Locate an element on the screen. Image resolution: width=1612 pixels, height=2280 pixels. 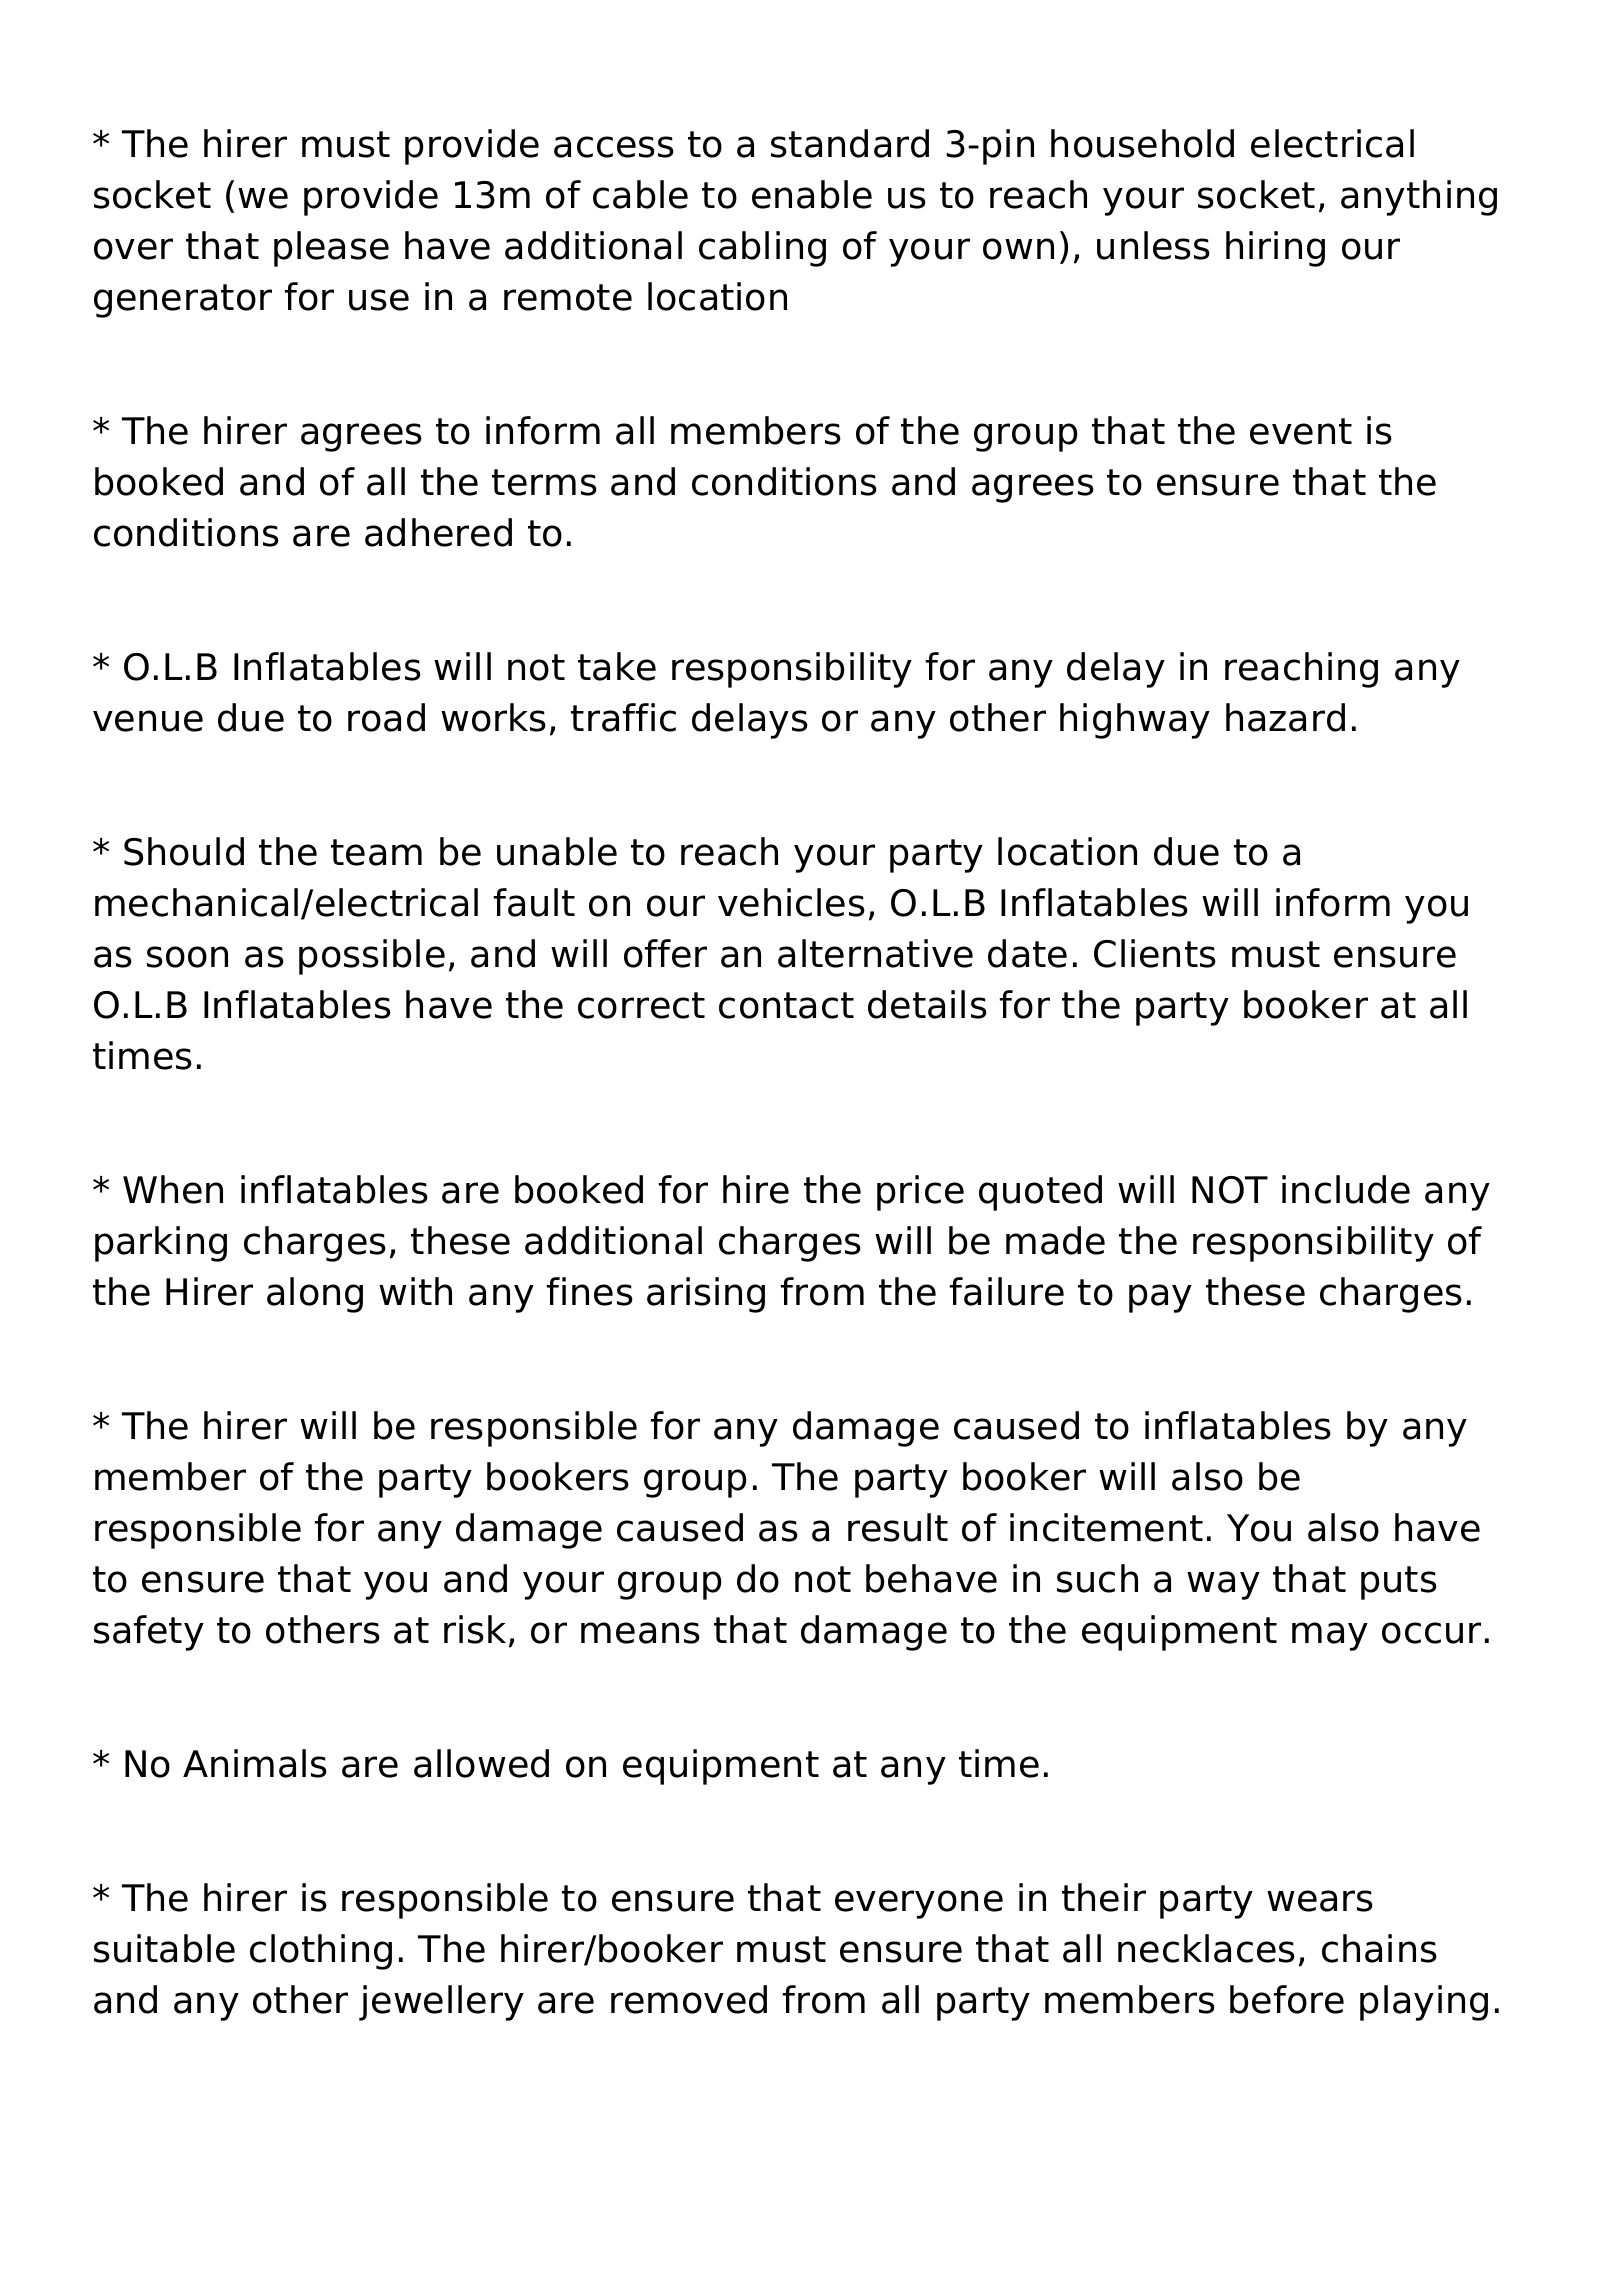
result is located at coordinates (898, 1527).
